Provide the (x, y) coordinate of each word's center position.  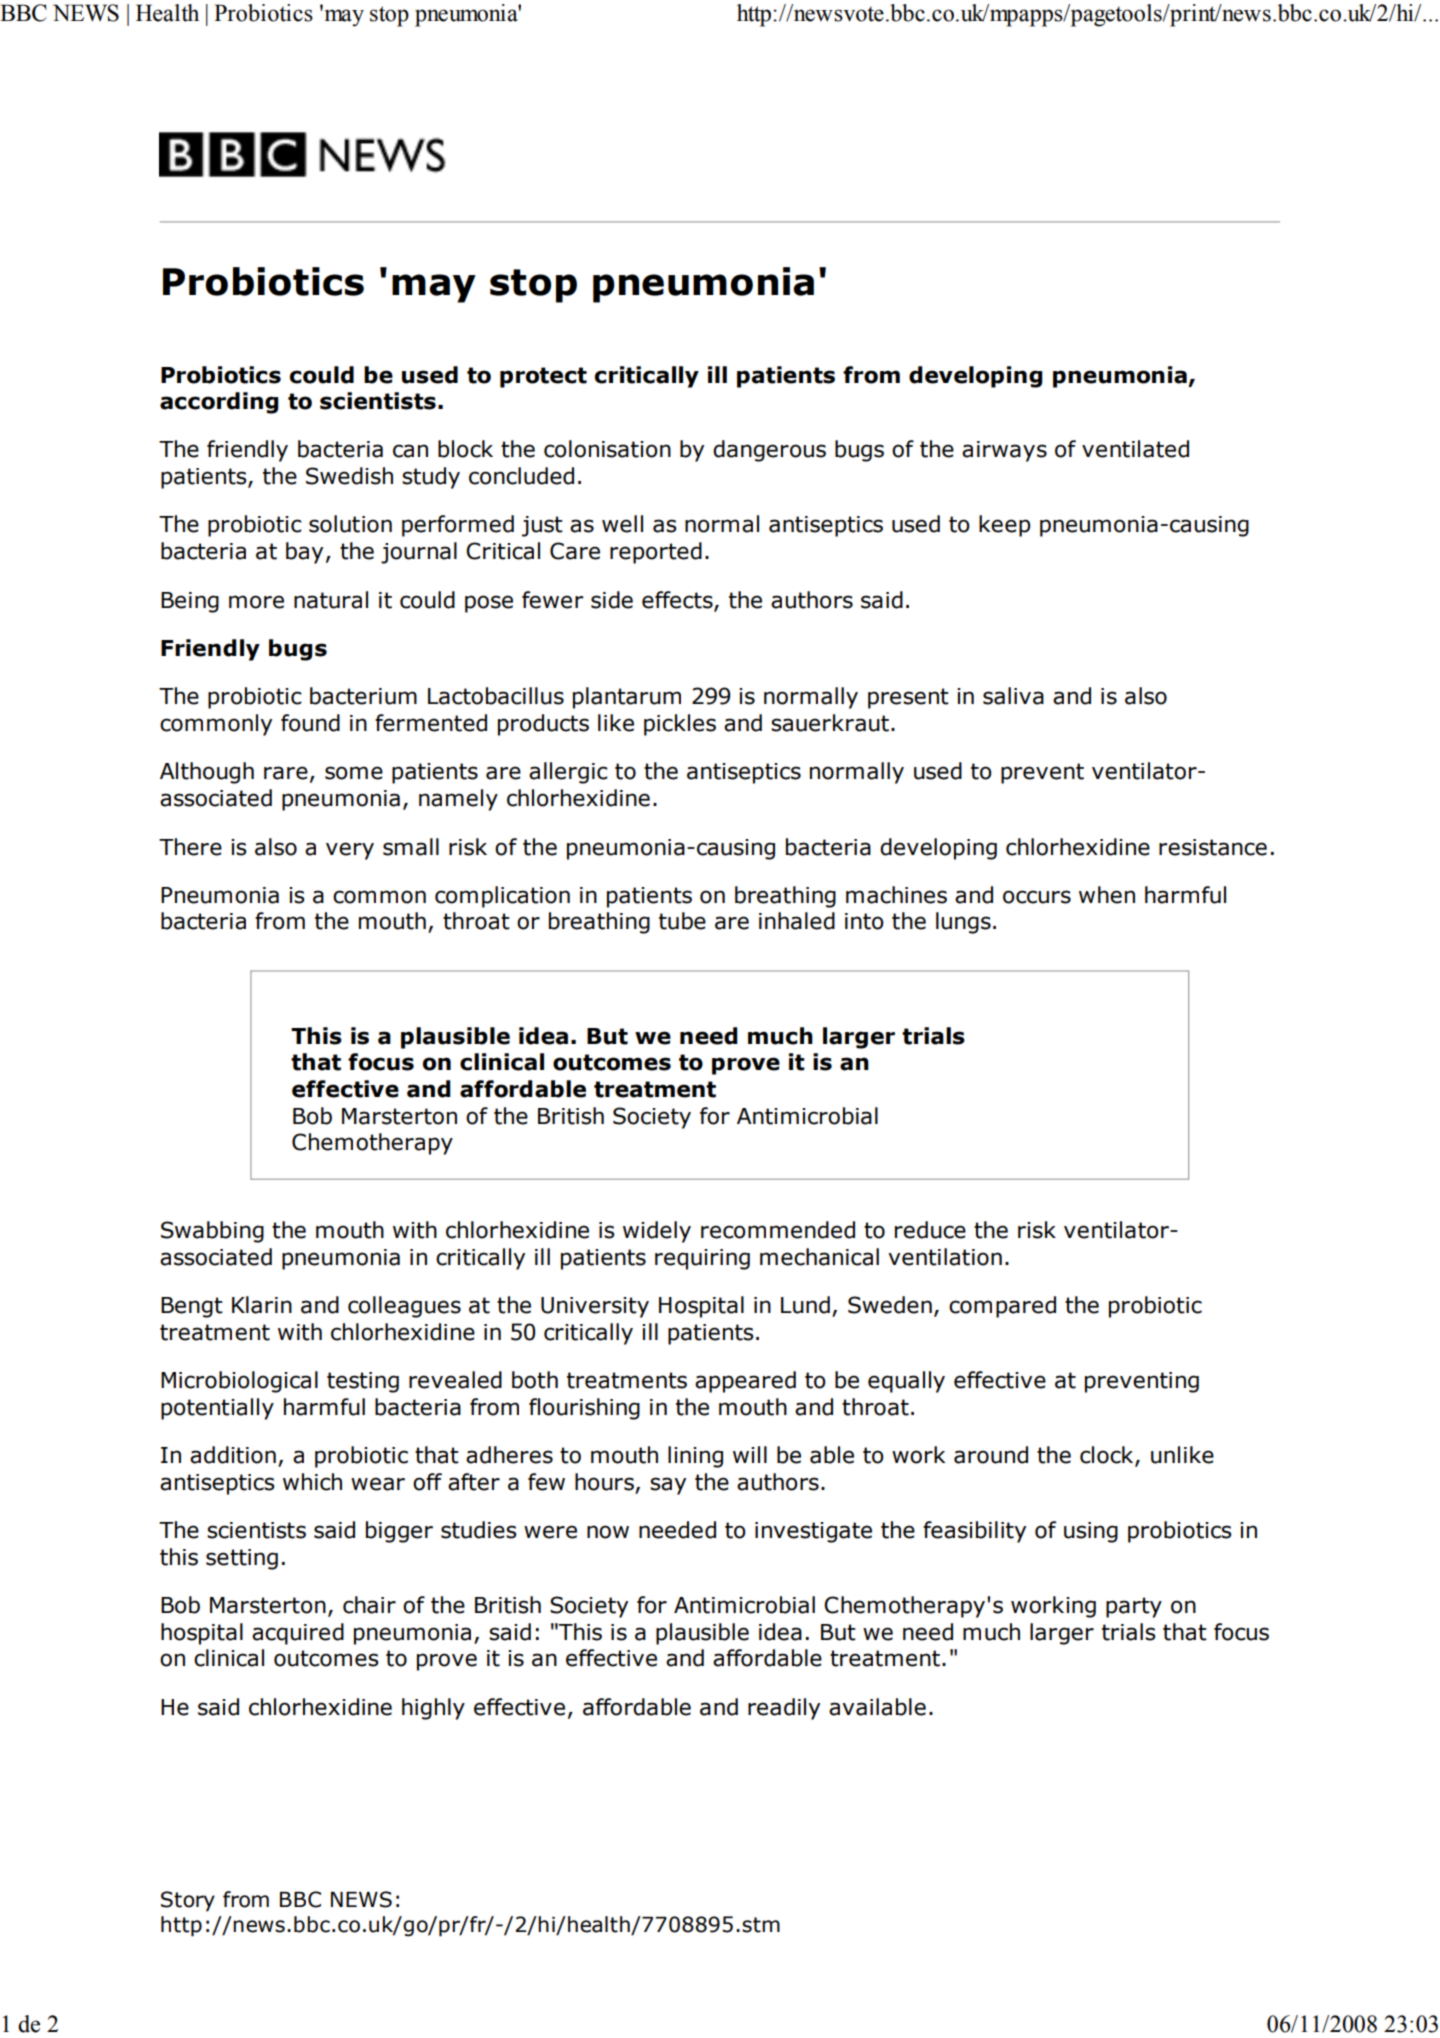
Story (188, 1901)
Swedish (349, 476)
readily (784, 1709)
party (1134, 1607)
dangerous (769, 451)
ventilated (1135, 449)
